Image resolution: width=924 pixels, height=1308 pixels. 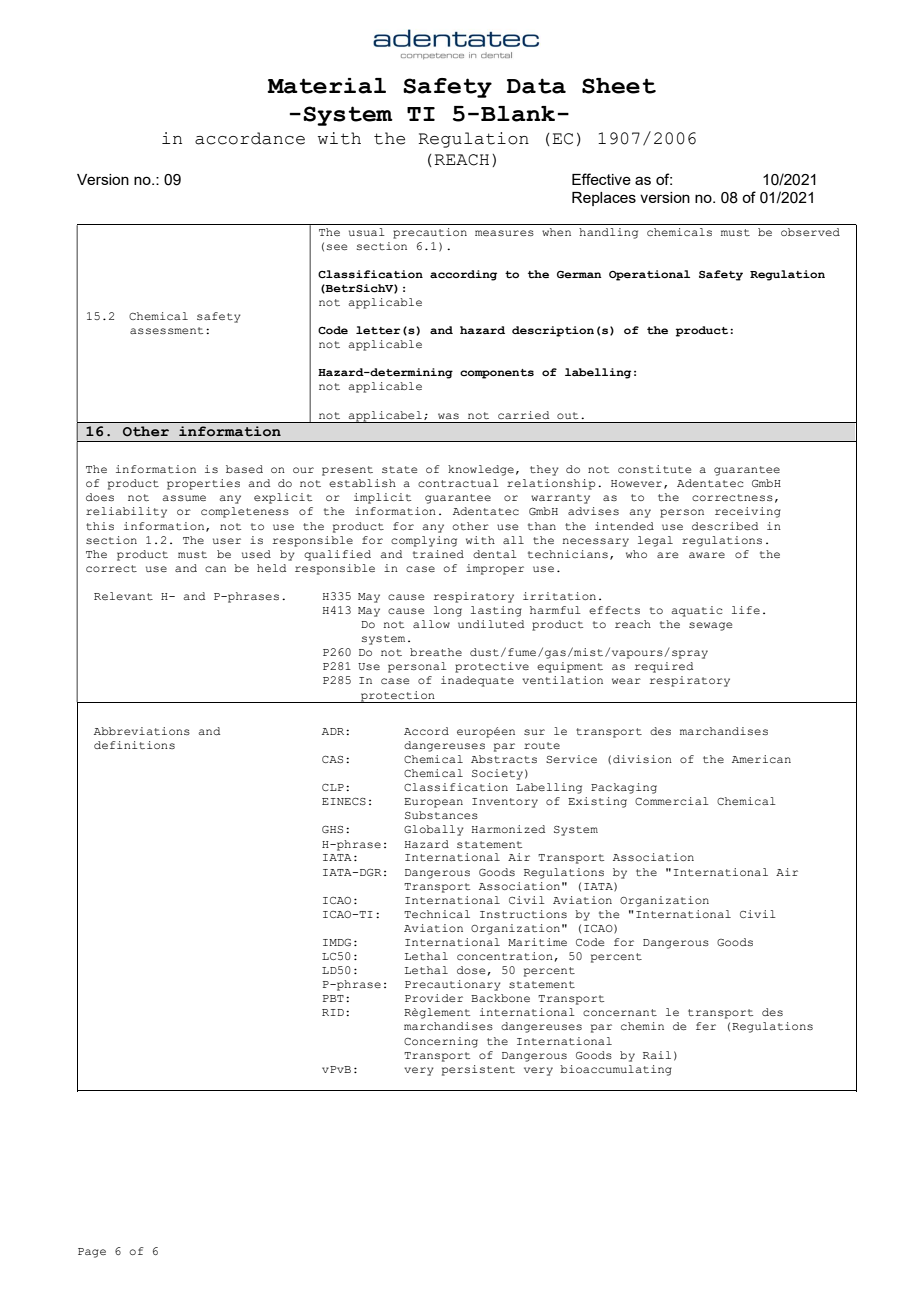 I want to click on Data, so click(x=536, y=86).
